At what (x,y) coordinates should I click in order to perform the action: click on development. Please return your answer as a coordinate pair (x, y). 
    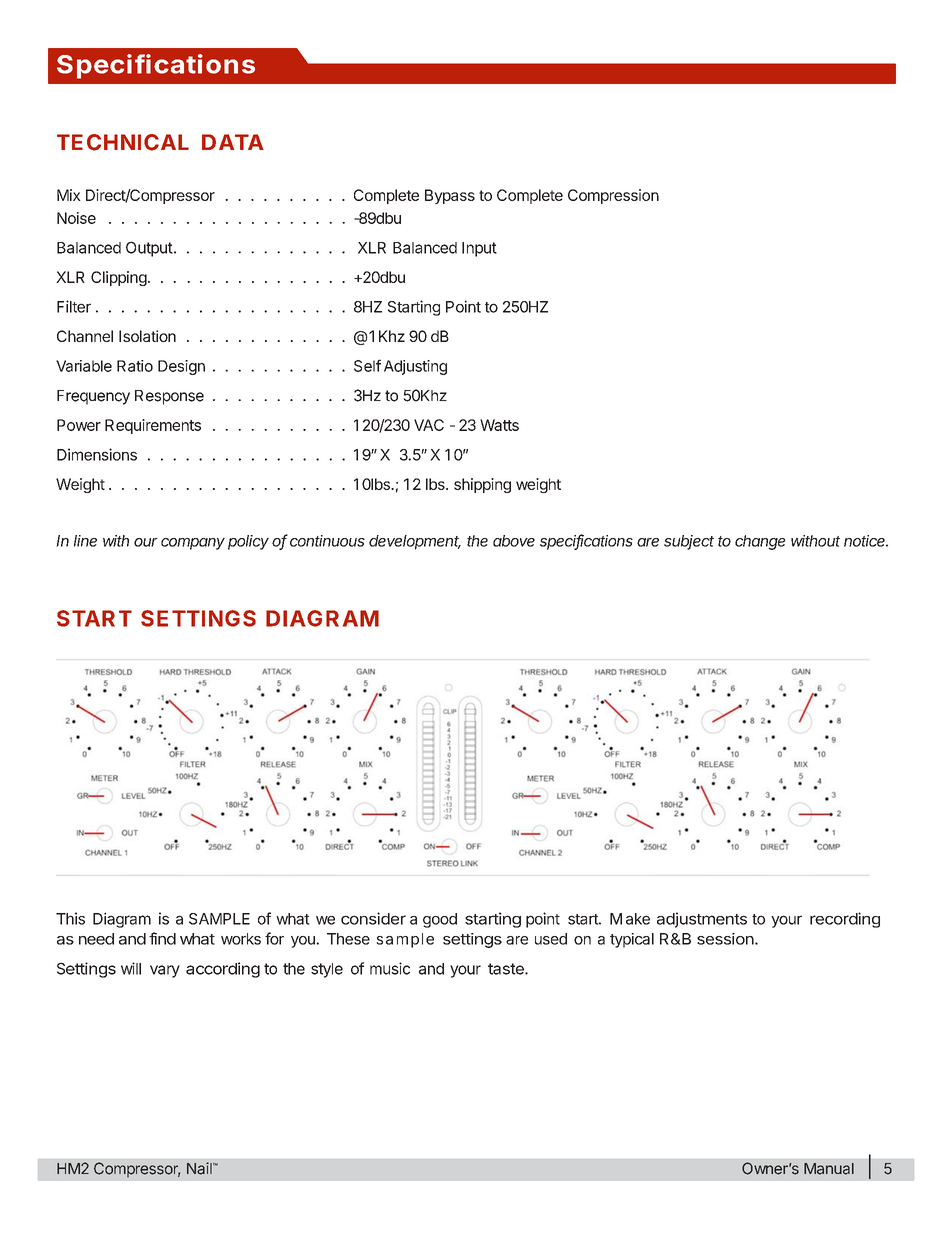
    Looking at the image, I should click on (415, 542).
